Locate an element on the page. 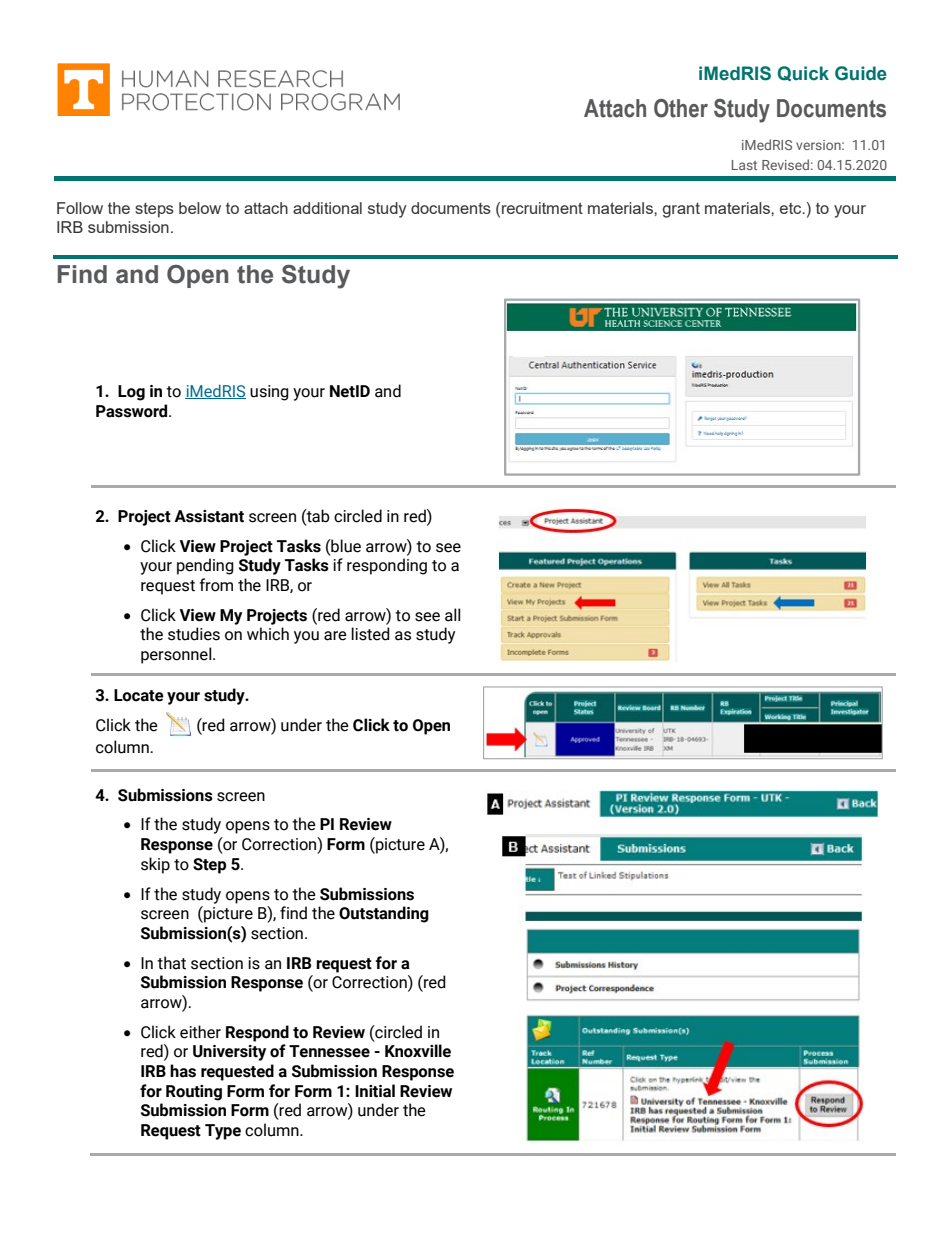  Initial is located at coordinates (375, 1091).
